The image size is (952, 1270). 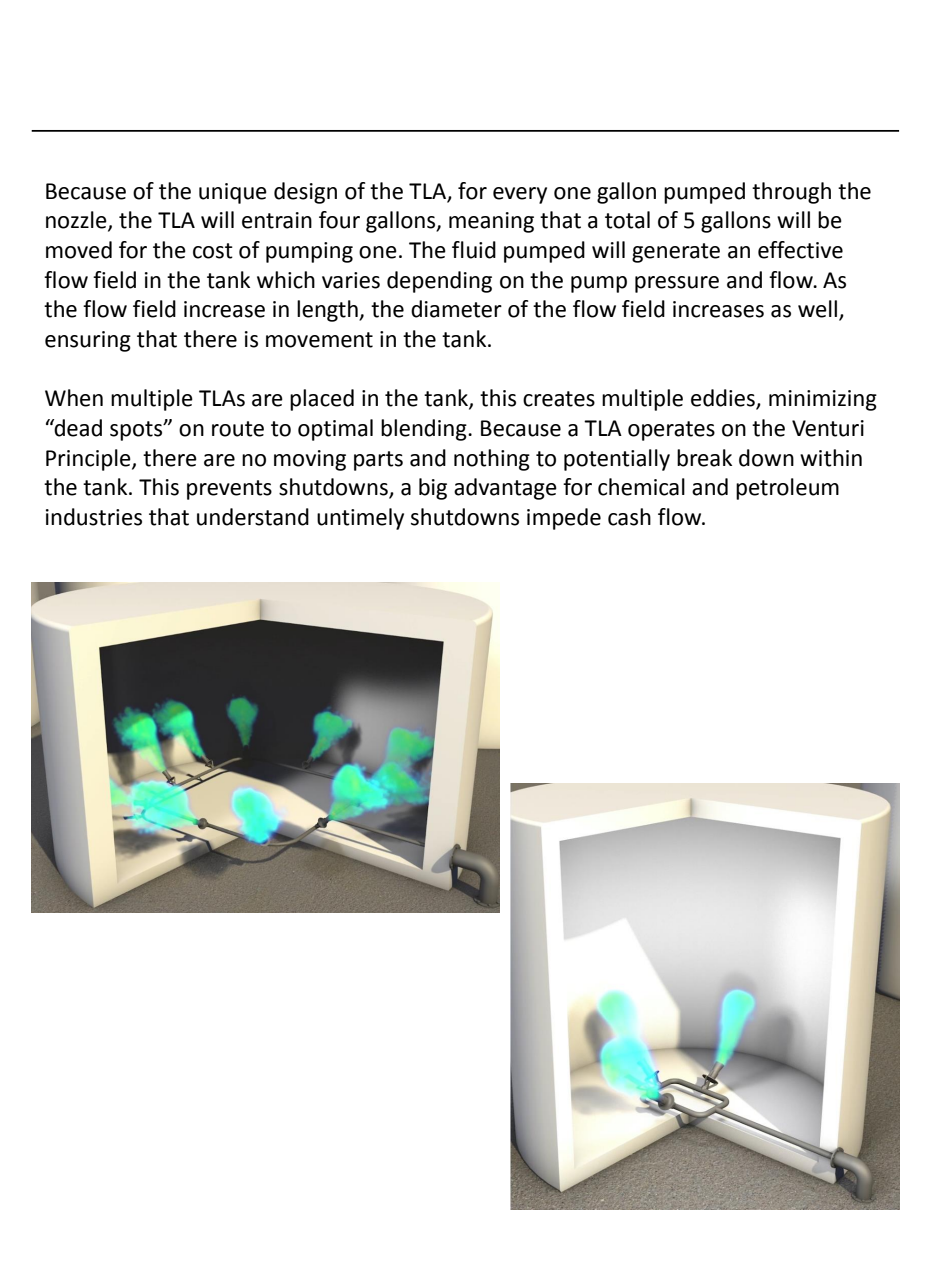 What do you see at coordinates (456, 309) in the screenshot?
I see `diameter` at bounding box center [456, 309].
